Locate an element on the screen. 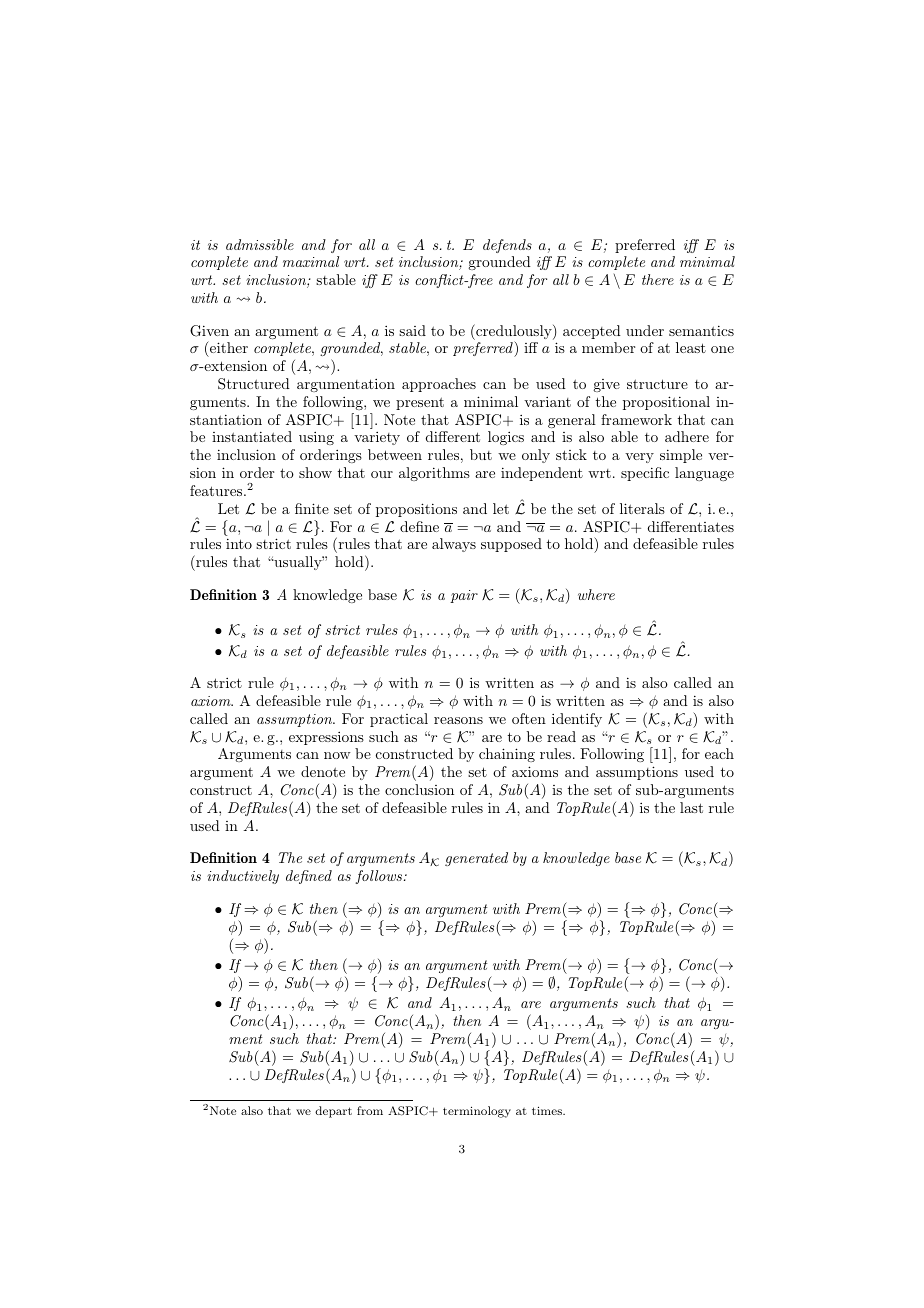 Image resolution: width=924 pixels, height=1308 pixels. times is located at coordinates (548, 1110).
